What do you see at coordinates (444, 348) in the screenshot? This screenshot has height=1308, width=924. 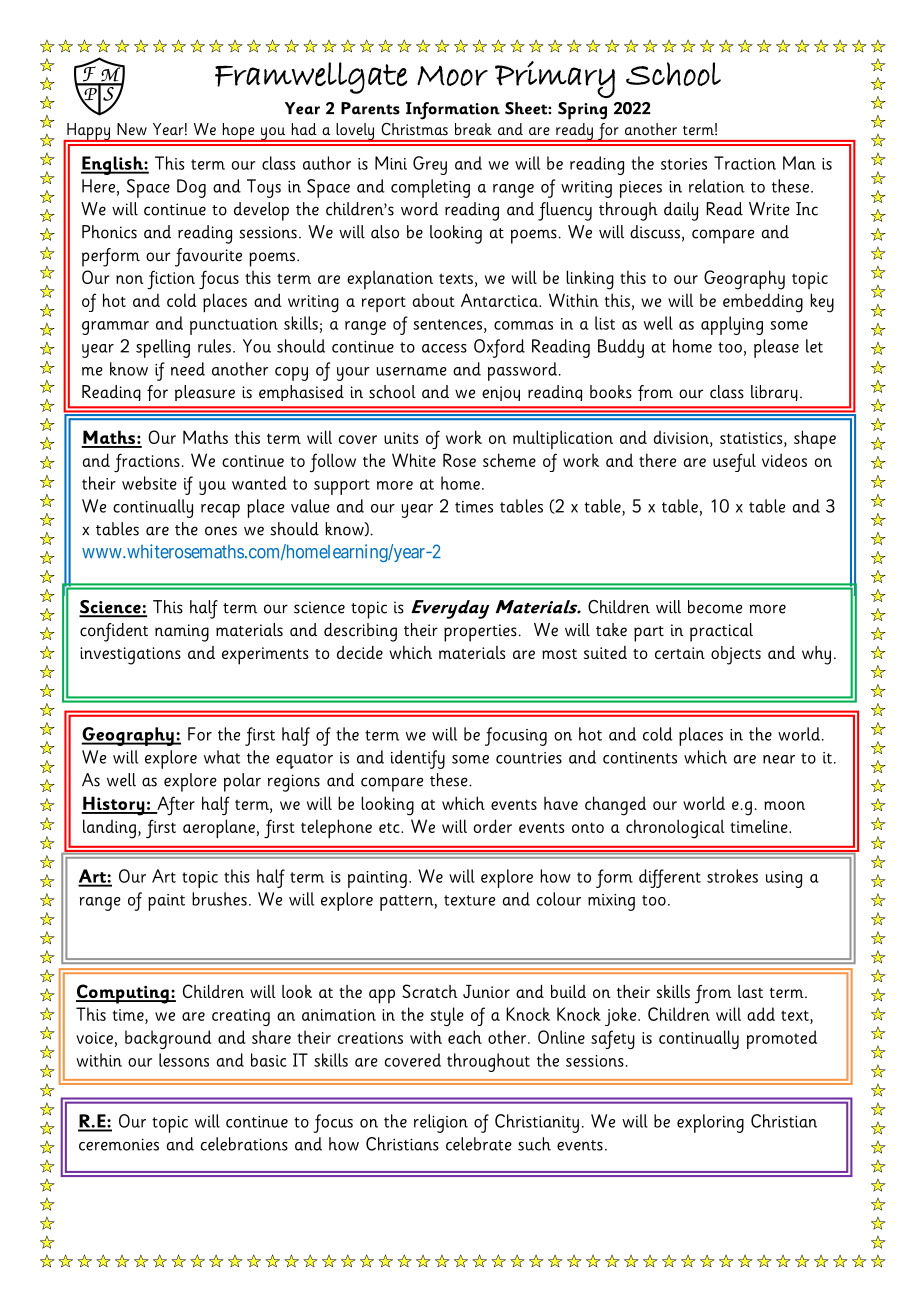 I see `access` at bounding box center [444, 348].
